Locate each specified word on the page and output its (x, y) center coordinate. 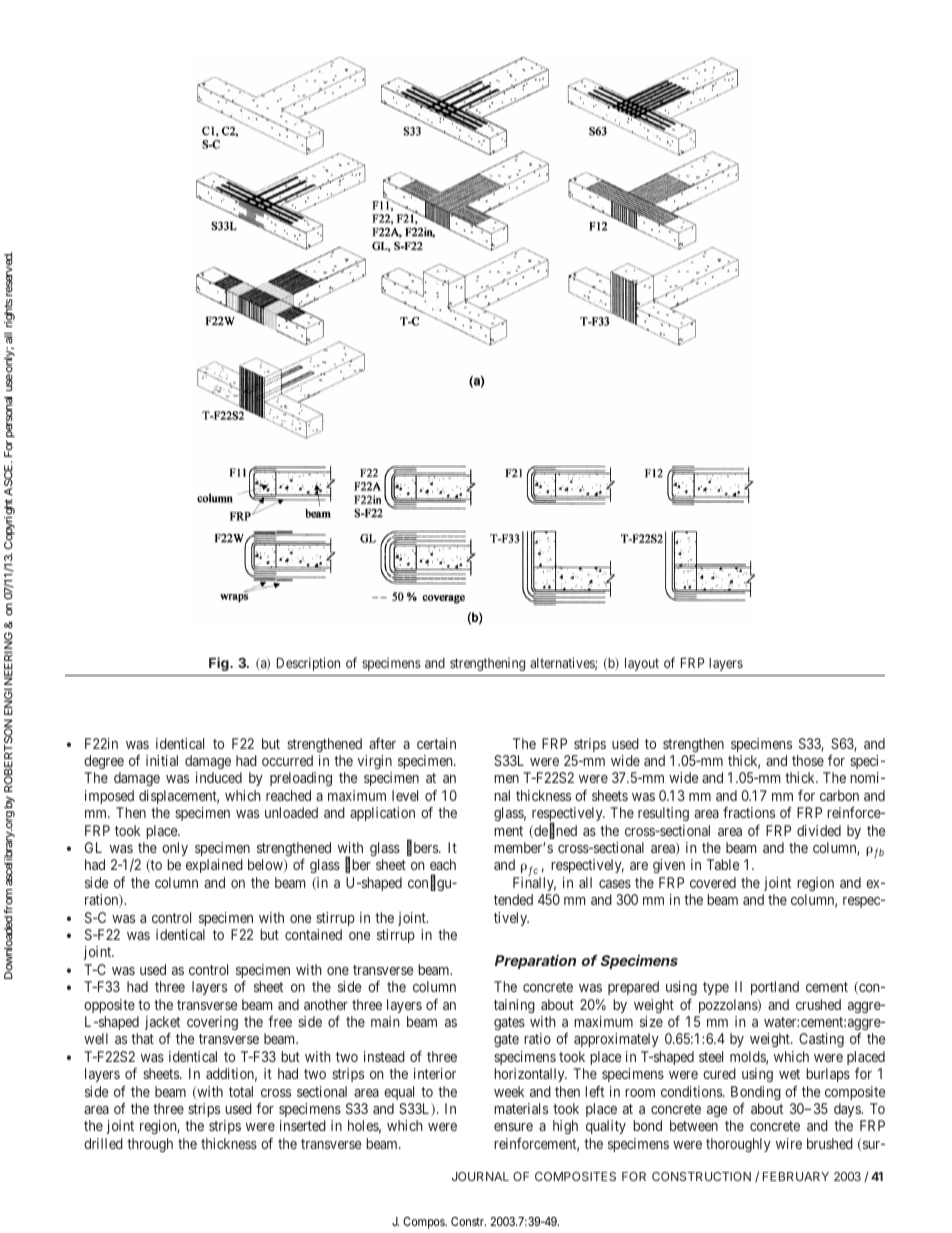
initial (162, 760)
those (808, 760)
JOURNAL (480, 1176)
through (150, 1145)
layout (642, 664)
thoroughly (738, 1145)
